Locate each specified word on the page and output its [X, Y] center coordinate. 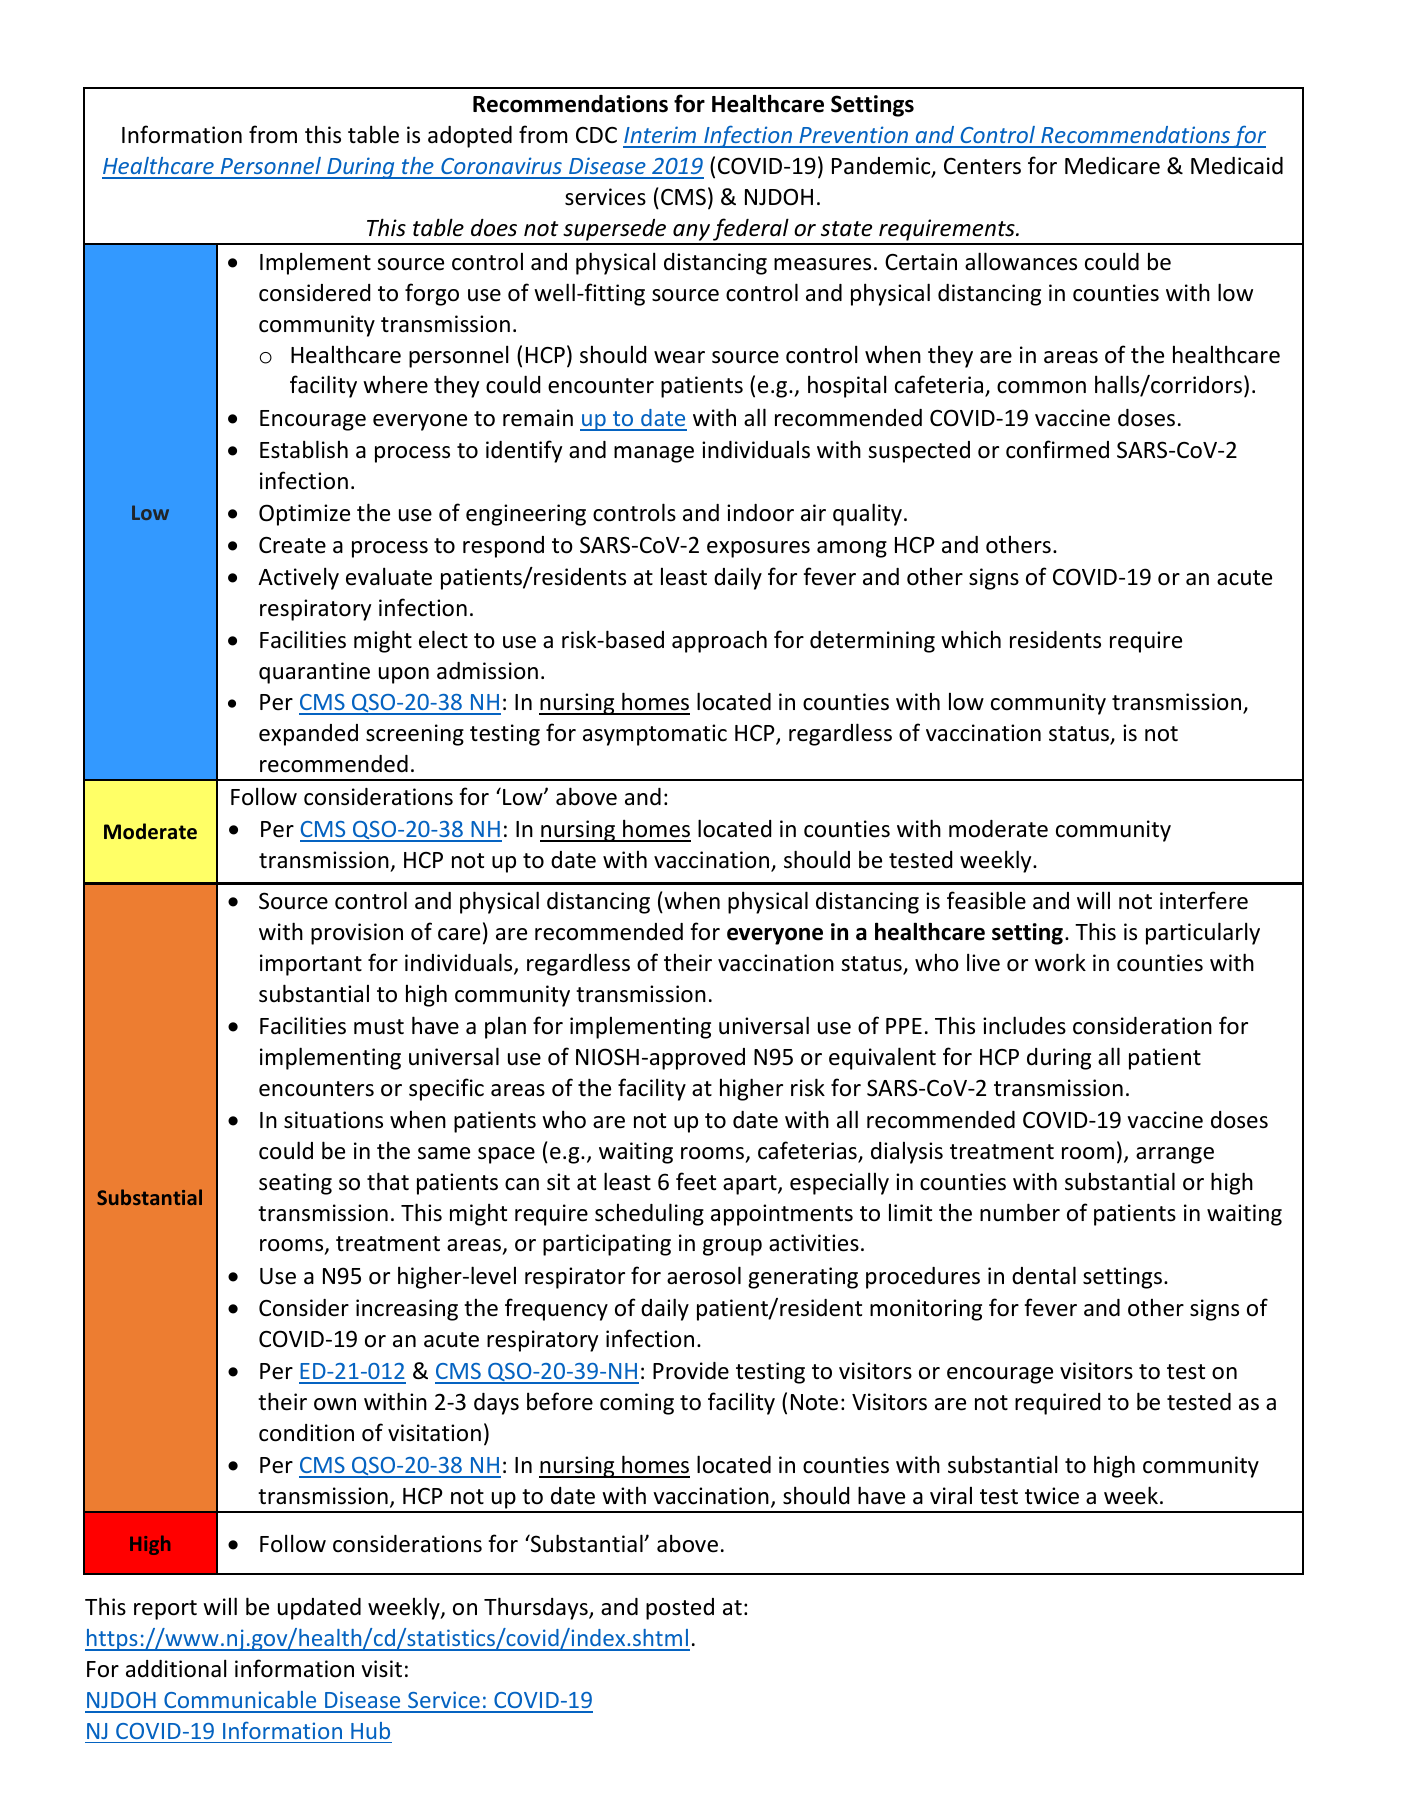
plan [505, 1027]
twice [1052, 1496]
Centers [982, 166]
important [311, 965]
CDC [596, 135]
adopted [470, 137]
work [1060, 962]
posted [680, 1609]
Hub [370, 1730]
